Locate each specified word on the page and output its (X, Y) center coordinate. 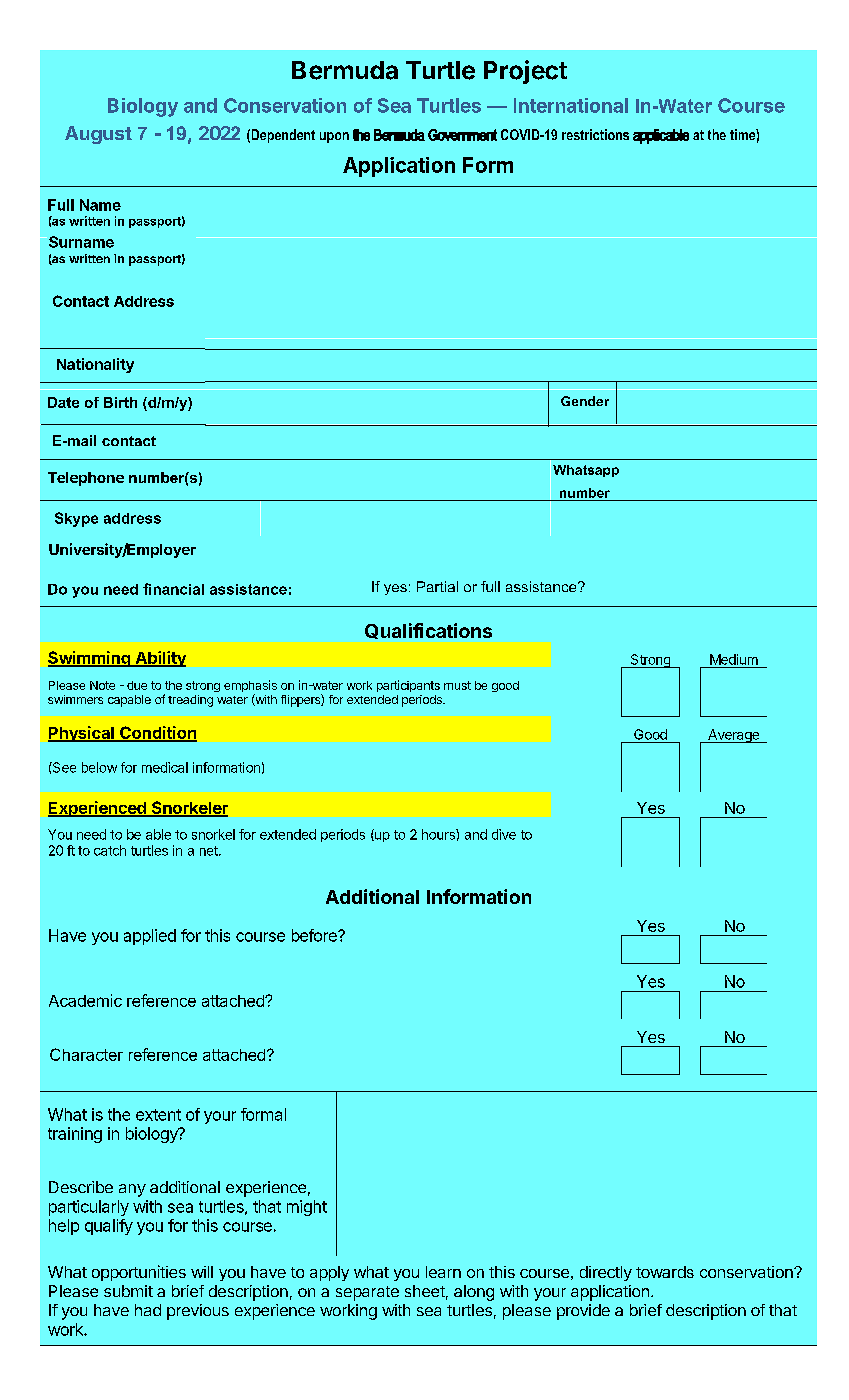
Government (462, 135)
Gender (585, 401)
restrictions (595, 134)
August (98, 135)
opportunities (139, 1273)
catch (110, 850)
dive (504, 834)
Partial (437, 586)
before (315, 935)
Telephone (86, 479)
